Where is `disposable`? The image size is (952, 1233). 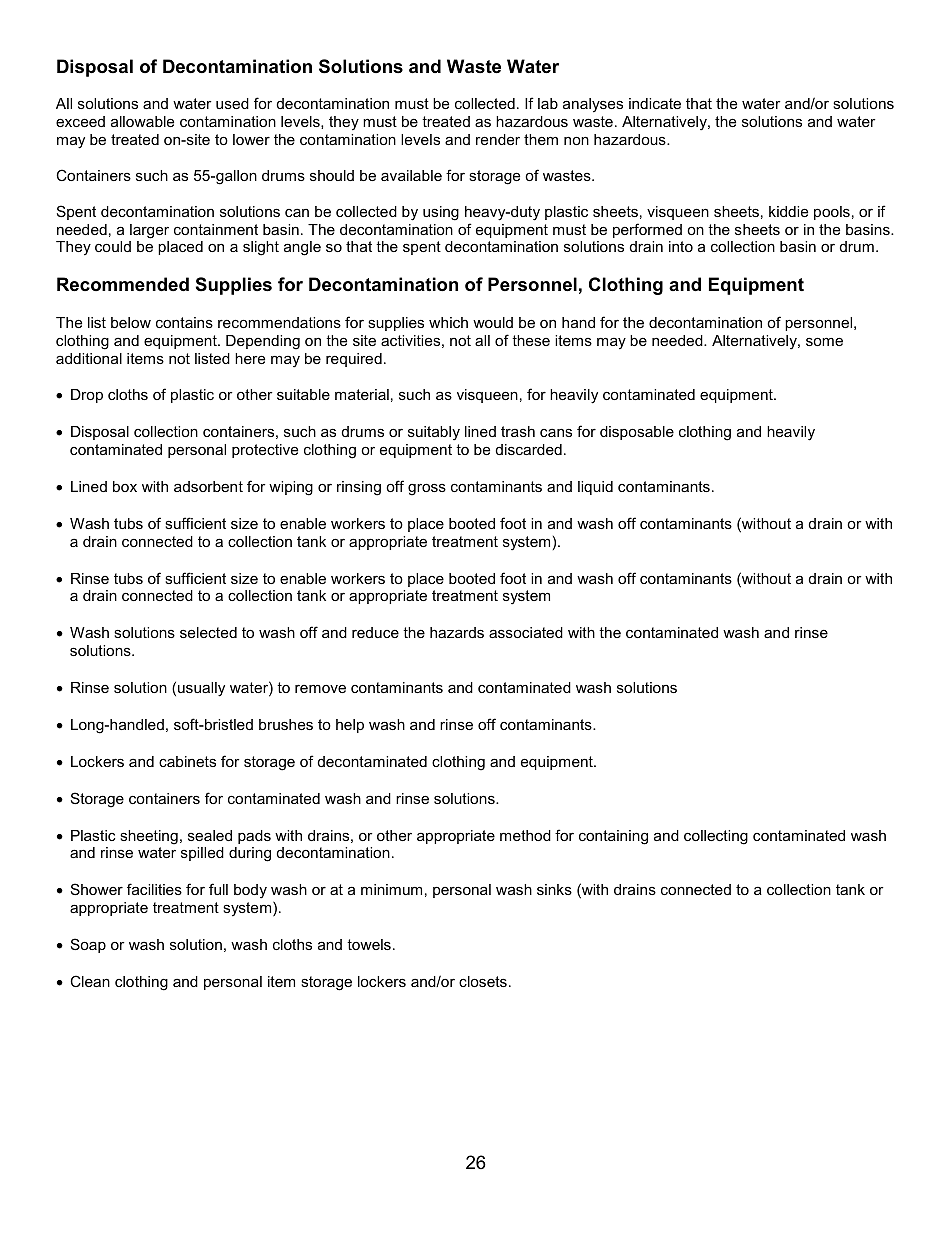
disposable is located at coordinates (637, 433).
